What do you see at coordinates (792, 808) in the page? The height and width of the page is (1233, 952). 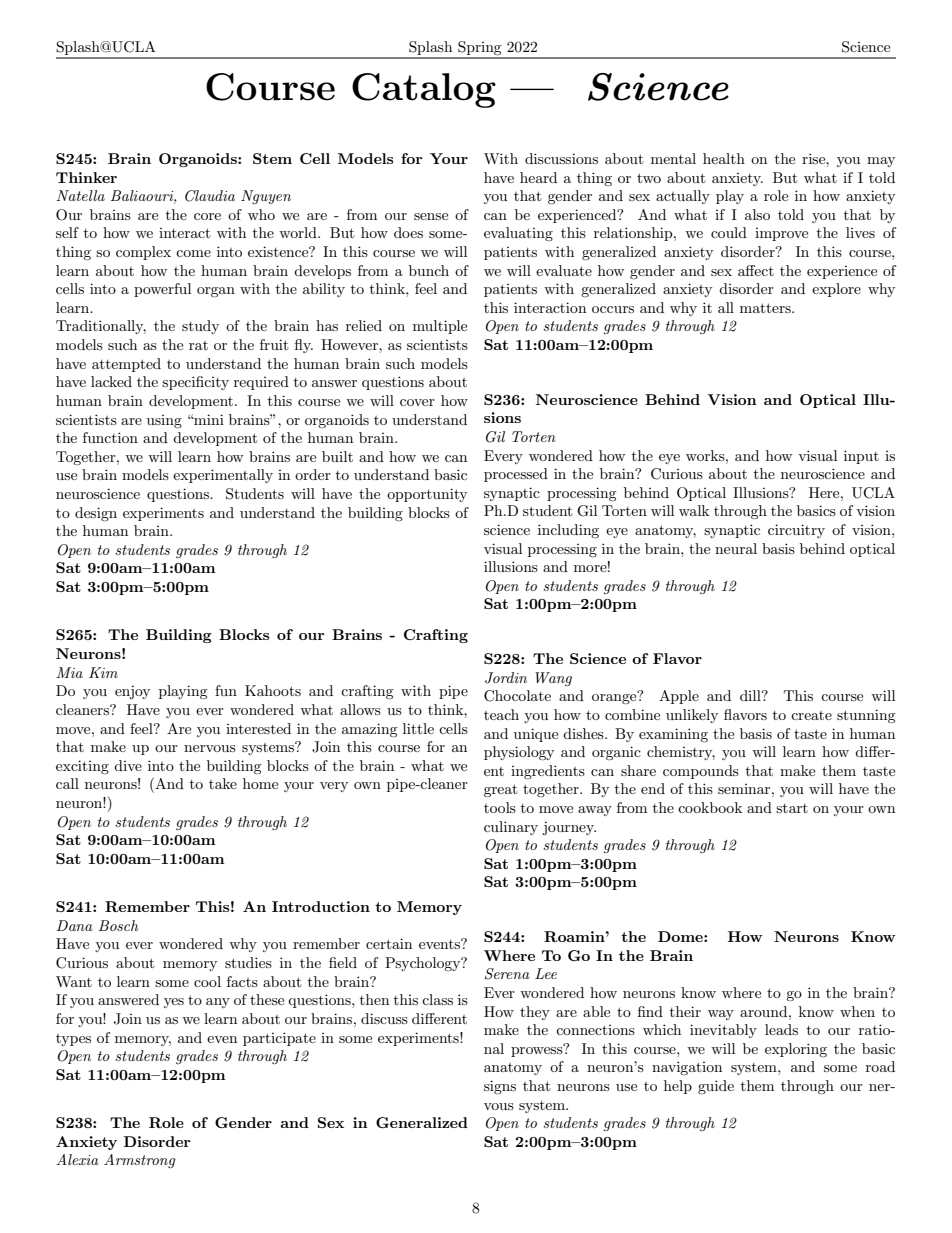 I see `start` at bounding box center [792, 808].
